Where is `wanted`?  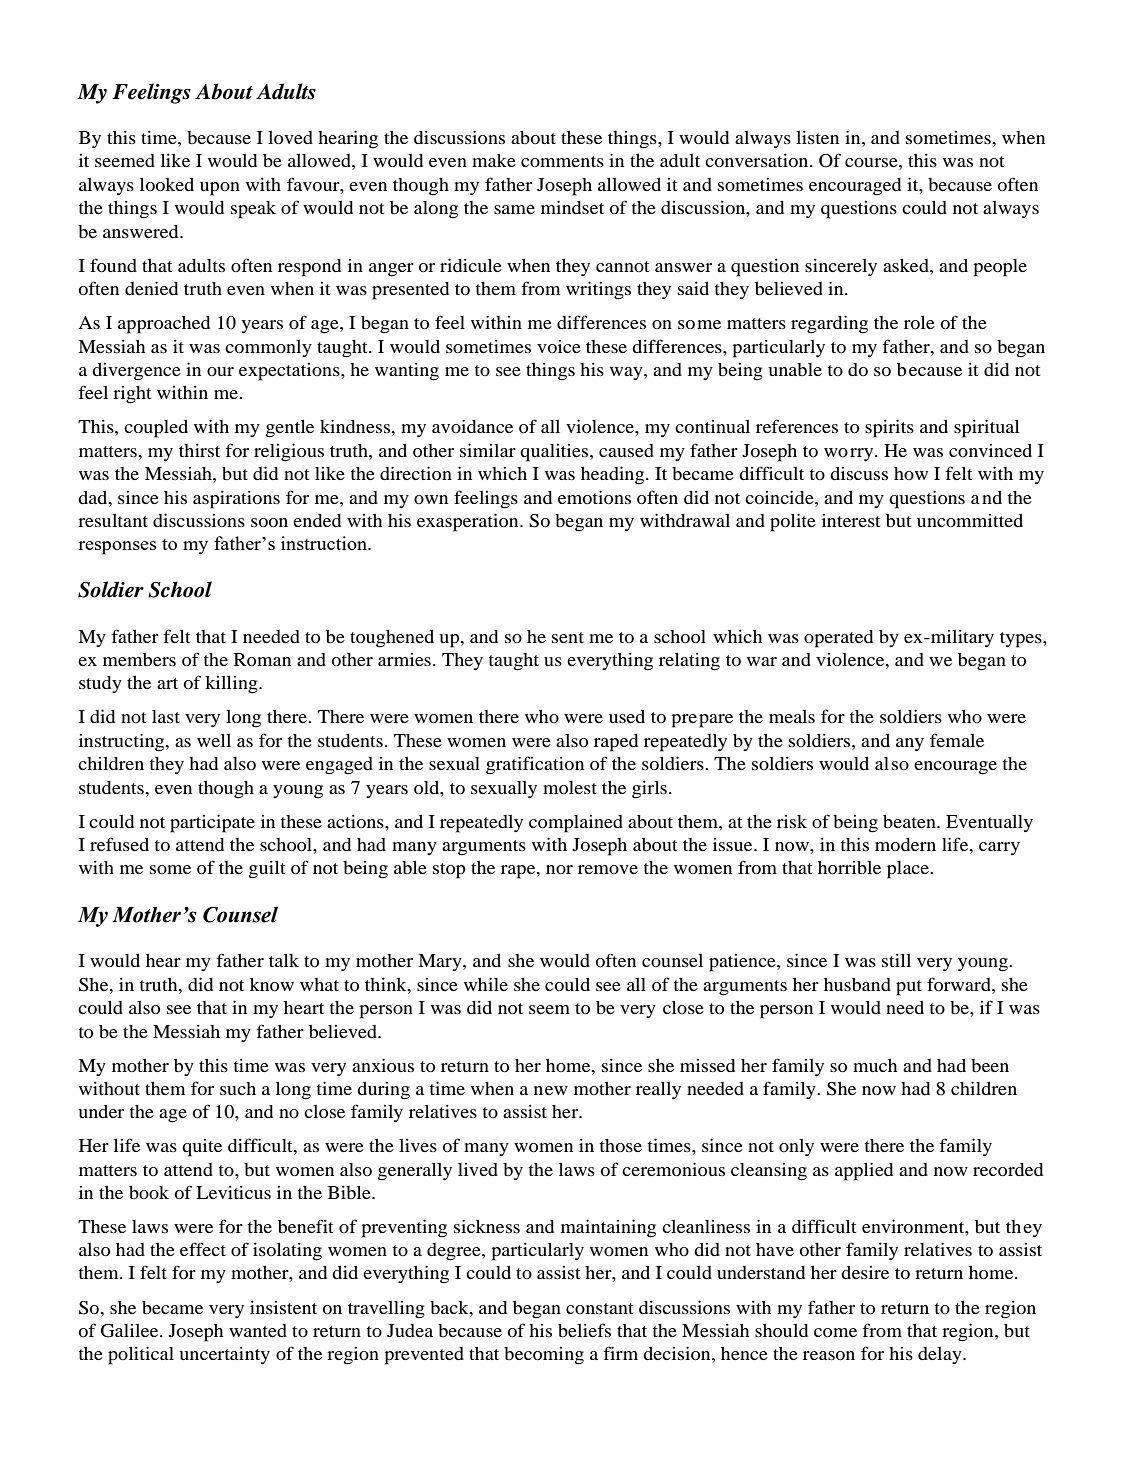
wanted is located at coordinates (258, 1330).
